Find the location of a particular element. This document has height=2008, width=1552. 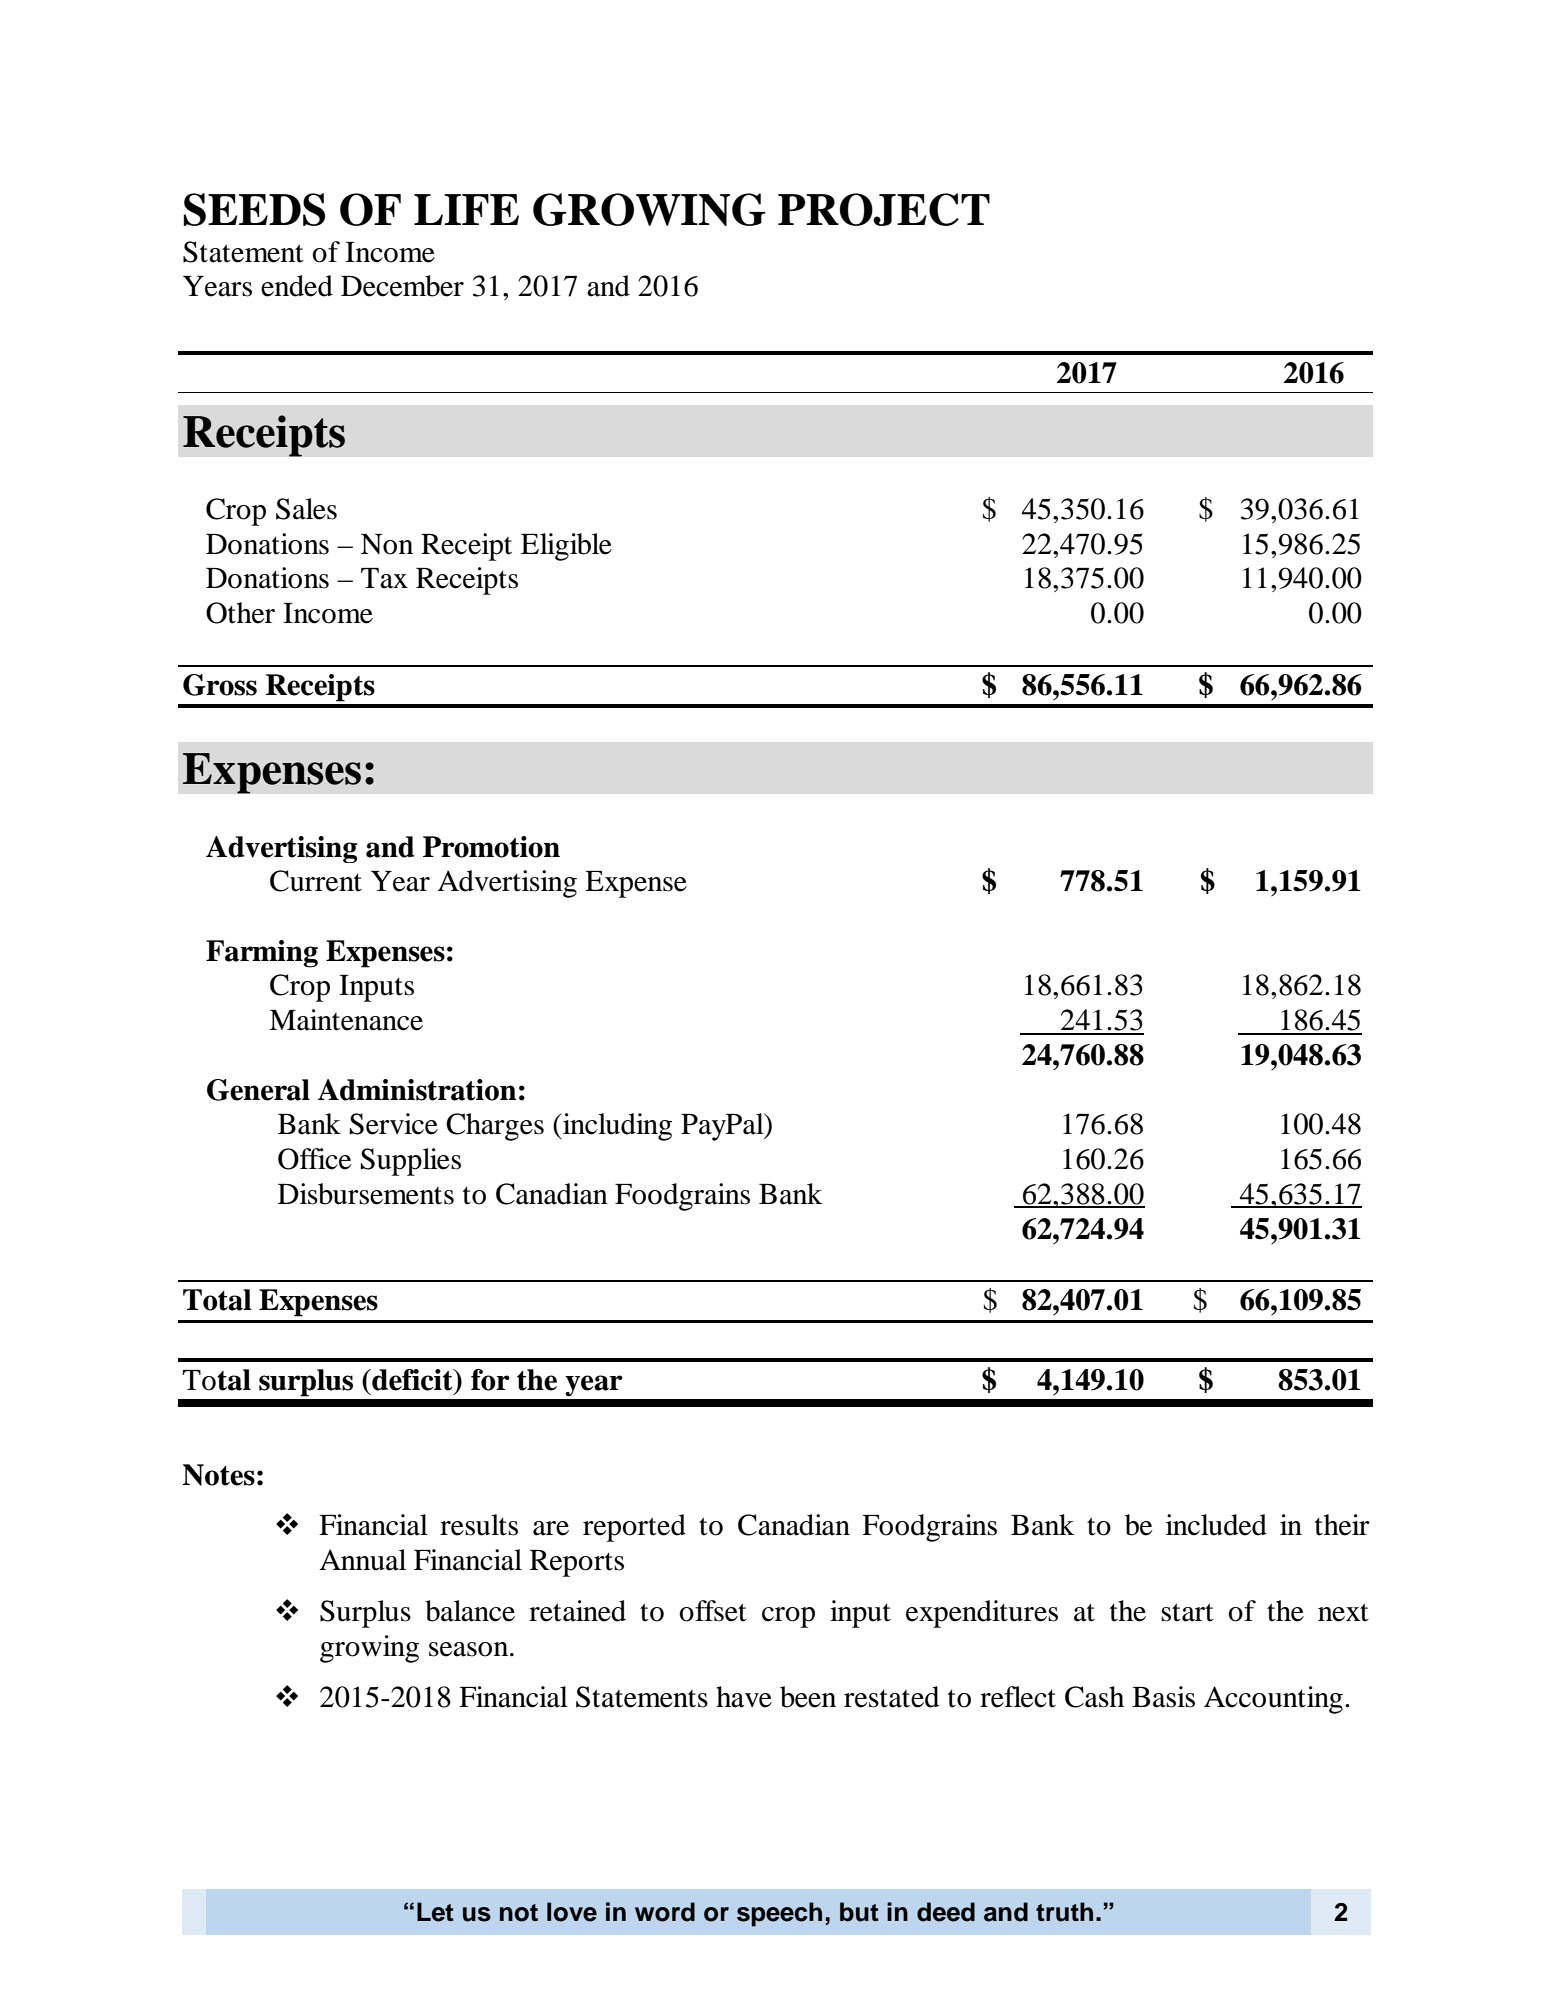

Maintenance is located at coordinates (346, 1020).
